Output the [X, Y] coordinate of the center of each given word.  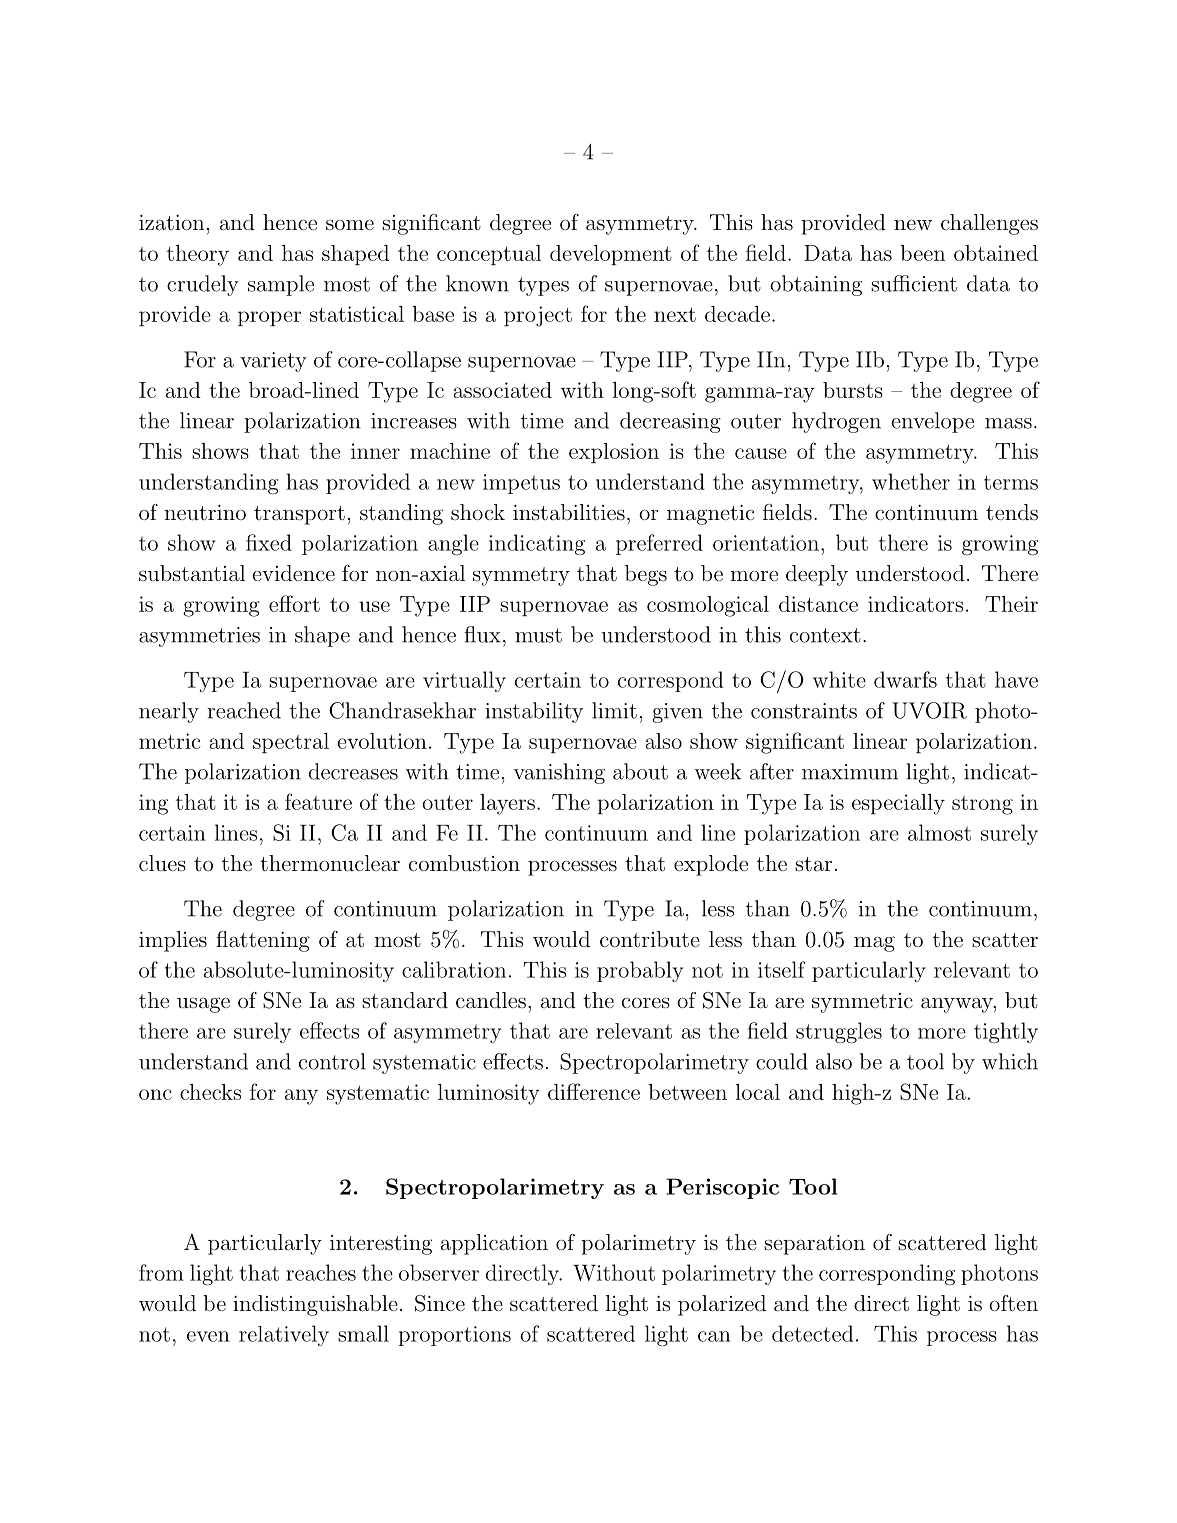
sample [281, 285]
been [922, 253]
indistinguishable [315, 1305]
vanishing [559, 773]
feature [318, 801]
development [611, 255]
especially [898, 804]
